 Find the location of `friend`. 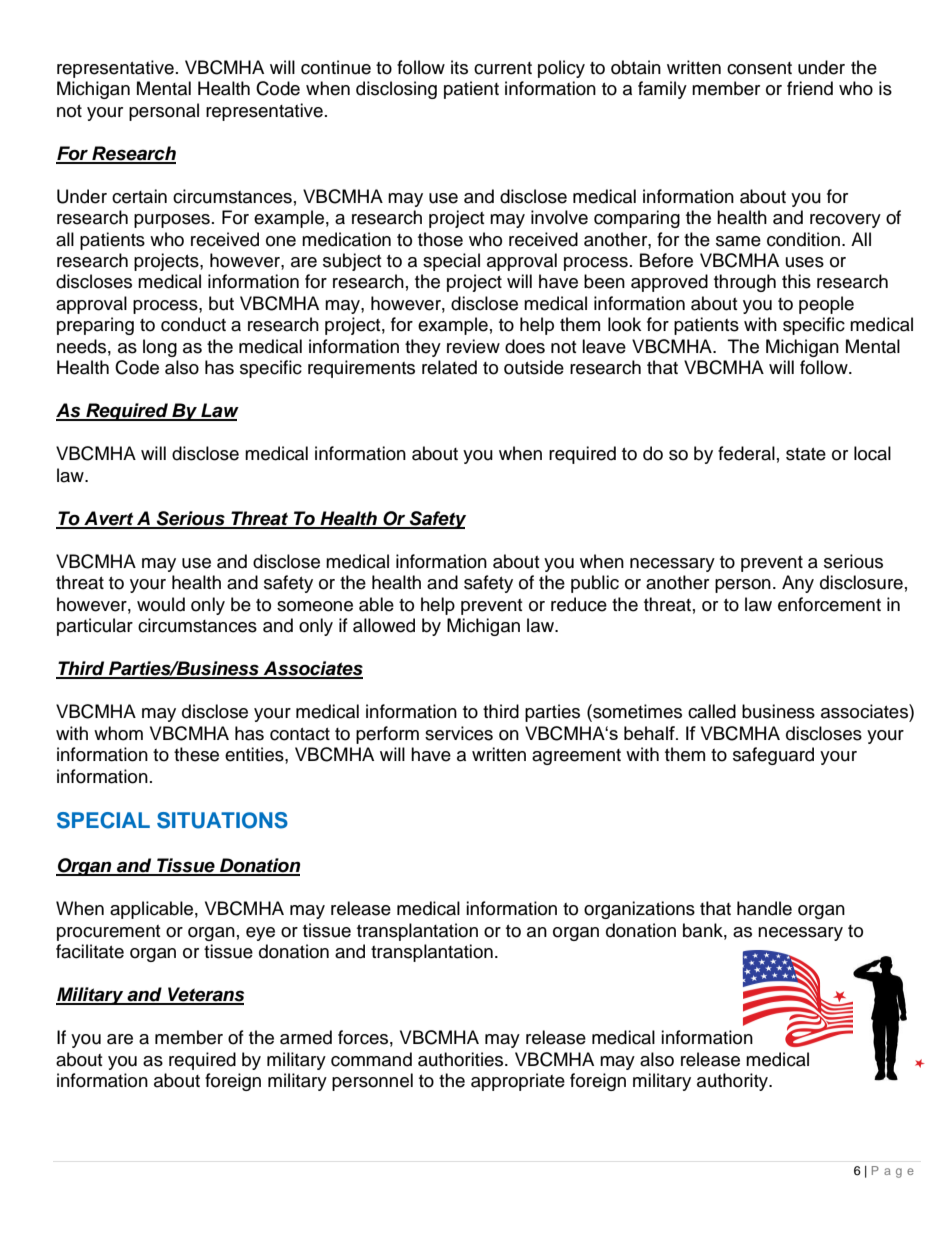

friend is located at coordinates (810, 88).
